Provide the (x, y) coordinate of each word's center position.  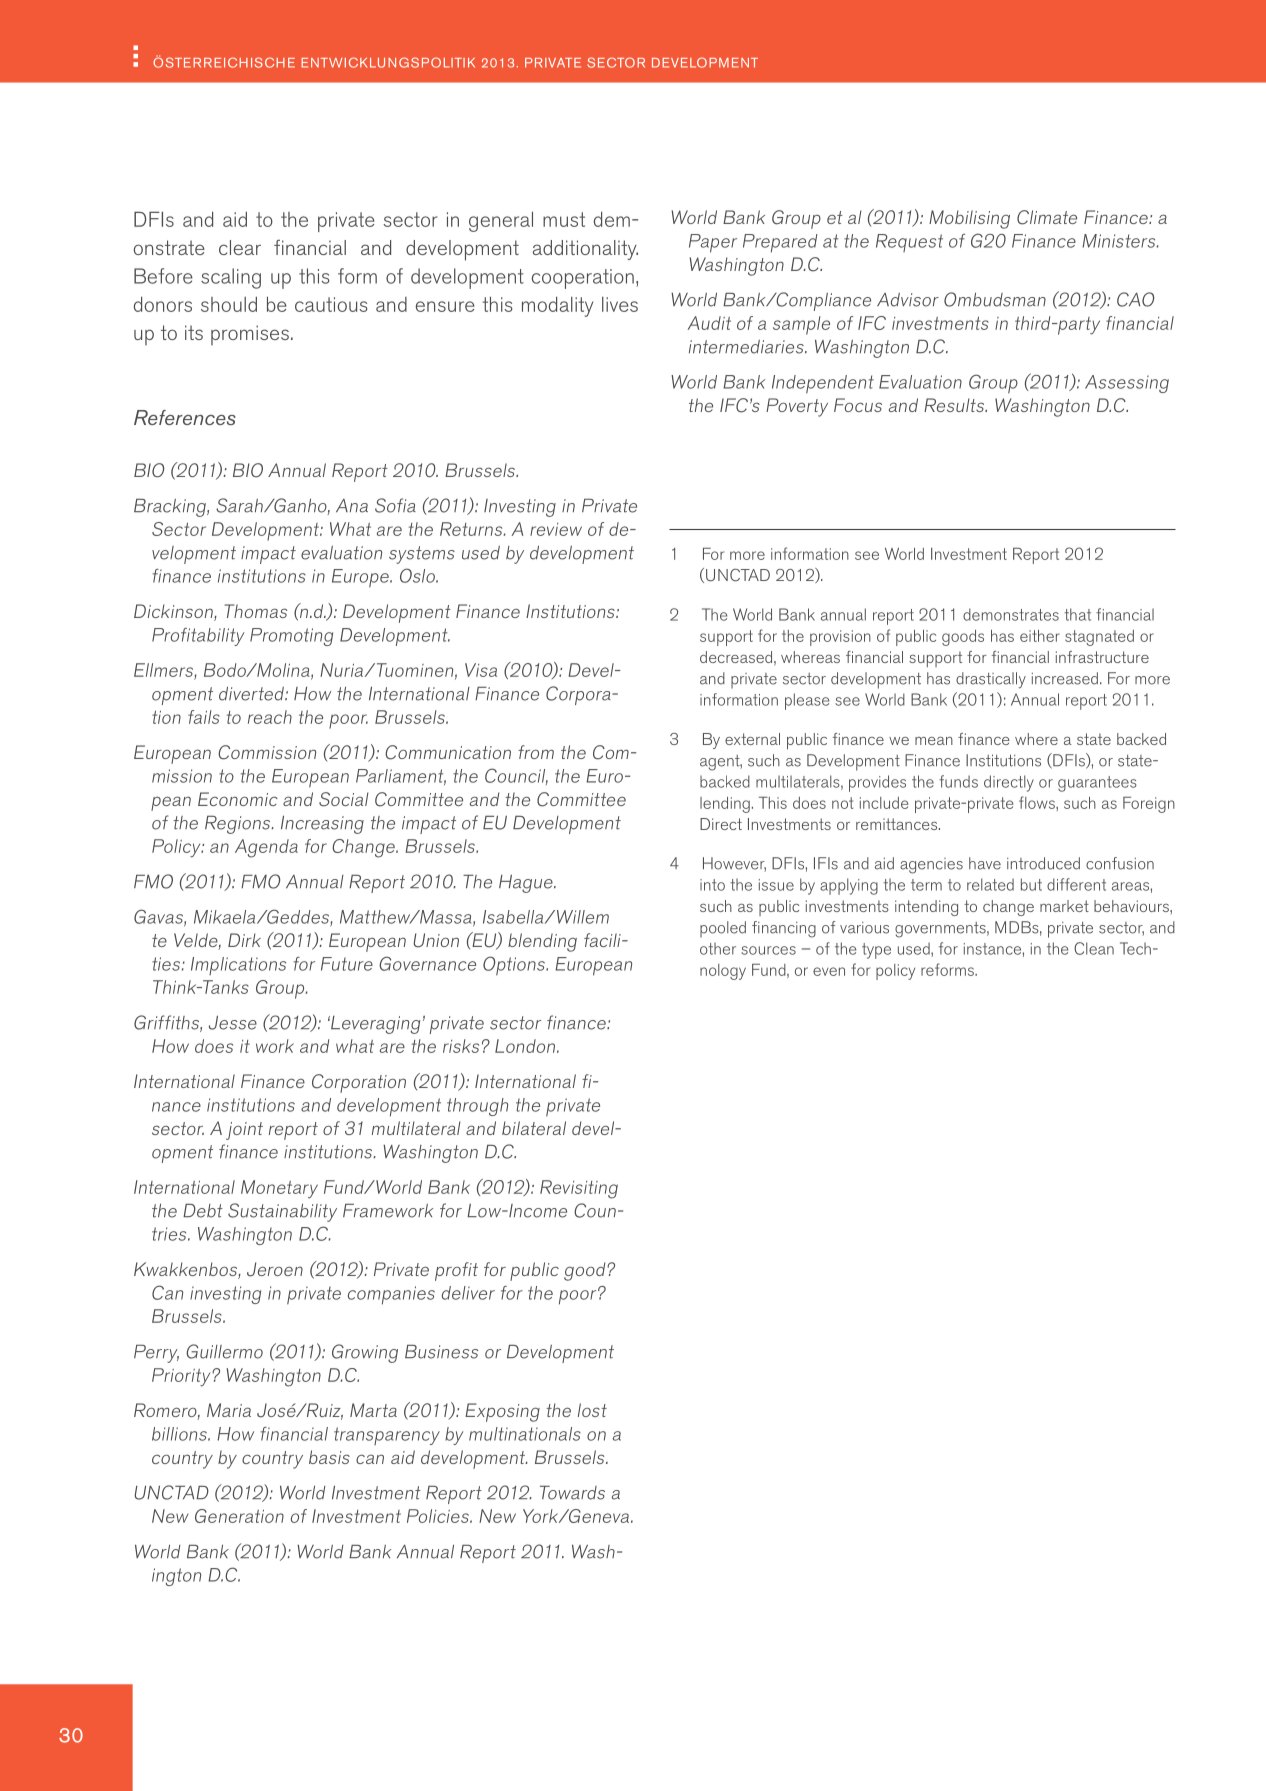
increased (1065, 678)
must (564, 219)
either (1040, 636)
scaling (231, 278)
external (752, 739)
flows (1038, 802)
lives (620, 304)
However (734, 864)
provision (840, 638)
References (185, 417)
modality (557, 306)
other (718, 948)
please (807, 701)
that (1077, 614)
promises (250, 335)
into (712, 885)
